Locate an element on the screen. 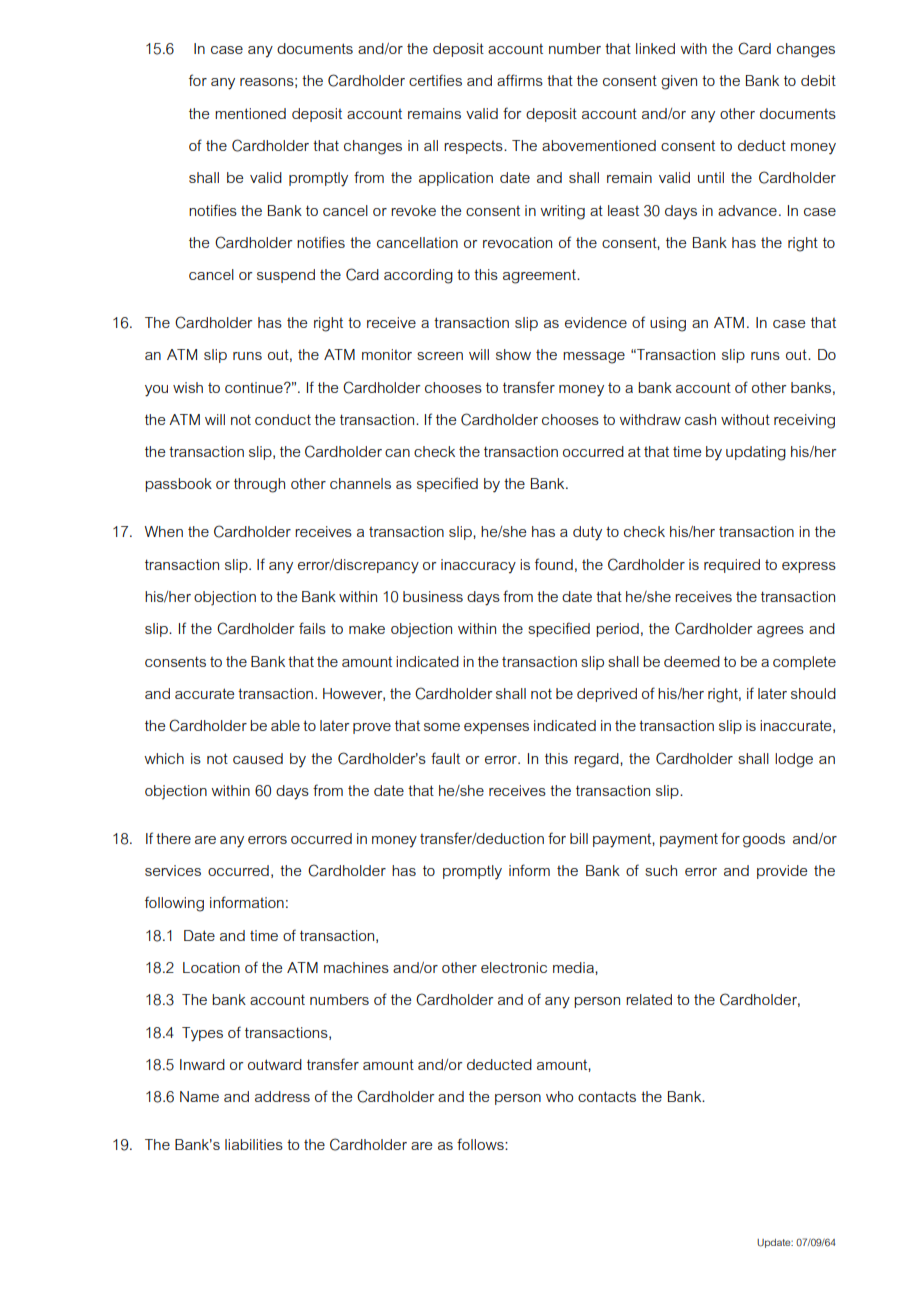 The height and width of the screenshot is (1308, 924). fault is located at coordinates (445, 758).
